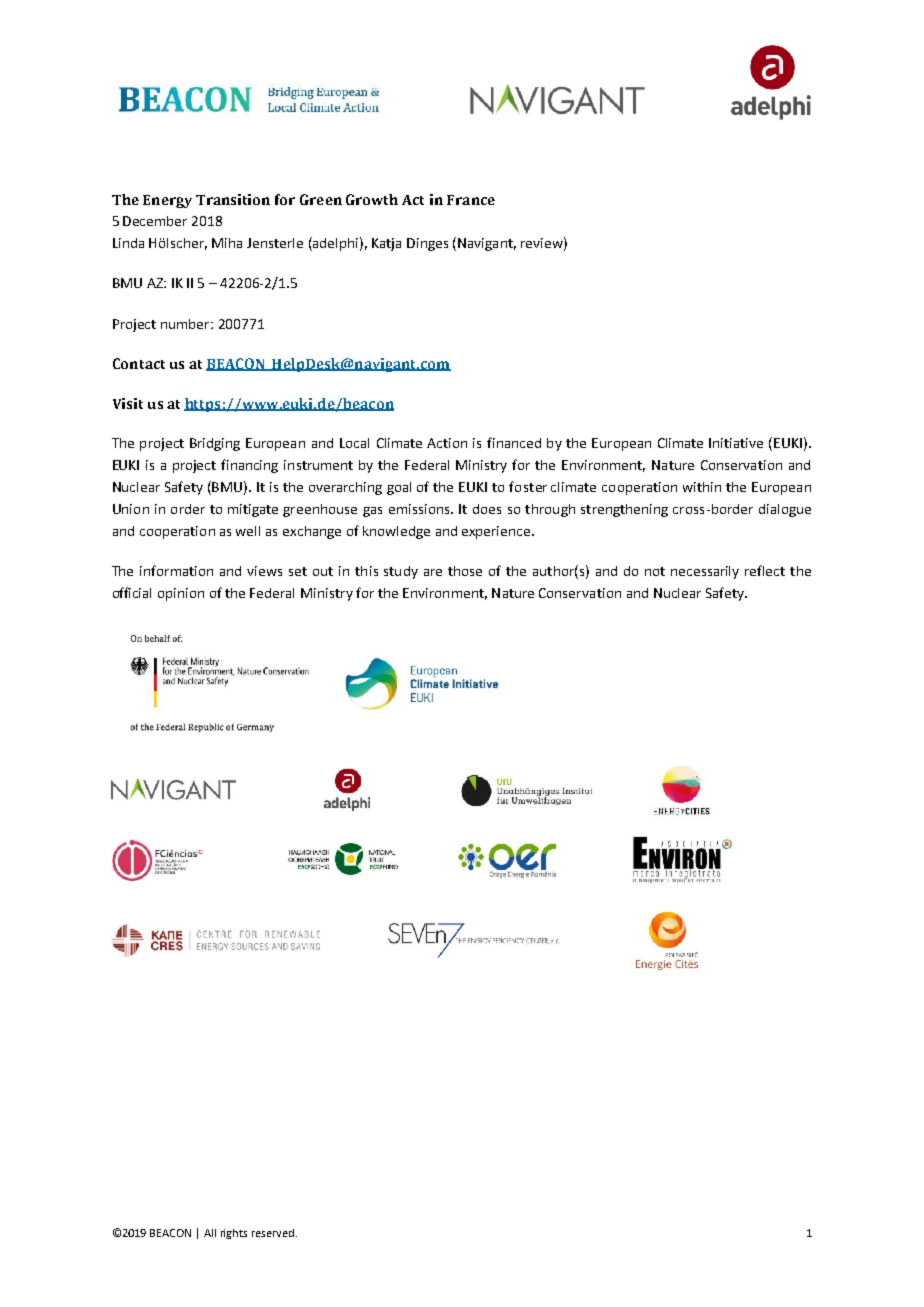 The image size is (924, 1307). What do you see at coordinates (210, 1233) in the image?
I see `All` at bounding box center [210, 1233].
